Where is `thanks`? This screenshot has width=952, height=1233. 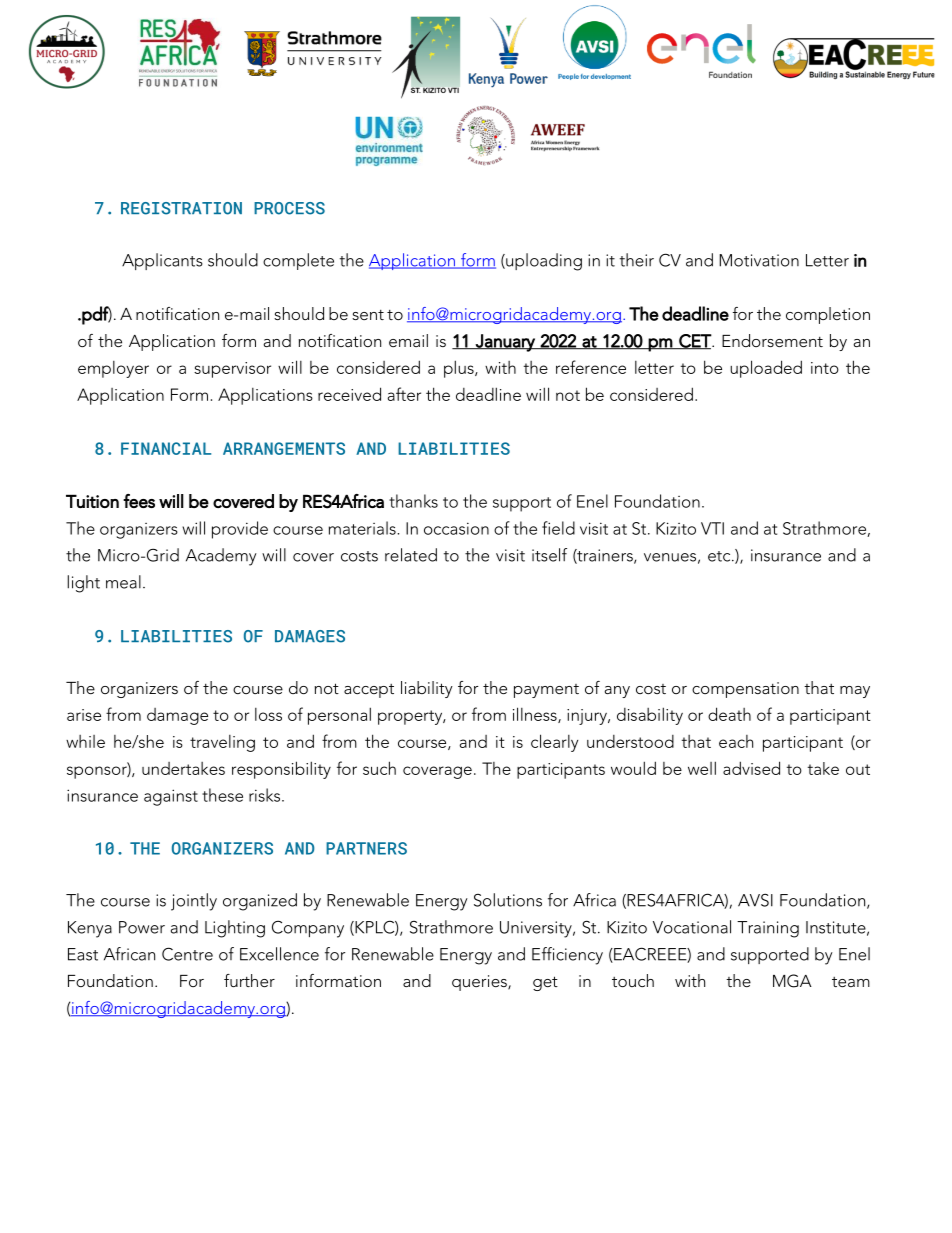 thanks is located at coordinates (413, 501).
